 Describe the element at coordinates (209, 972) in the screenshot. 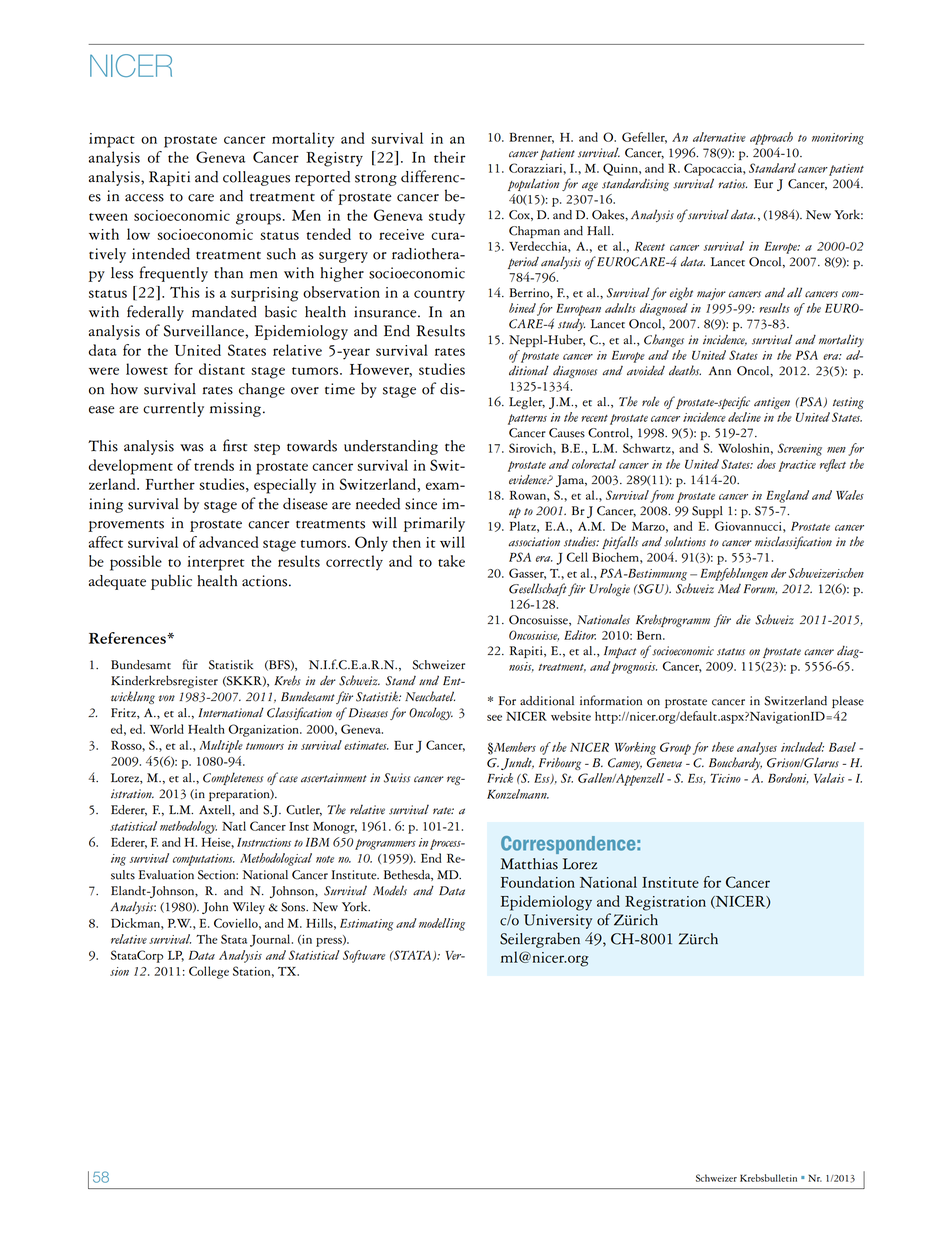

I see `College` at that location.
